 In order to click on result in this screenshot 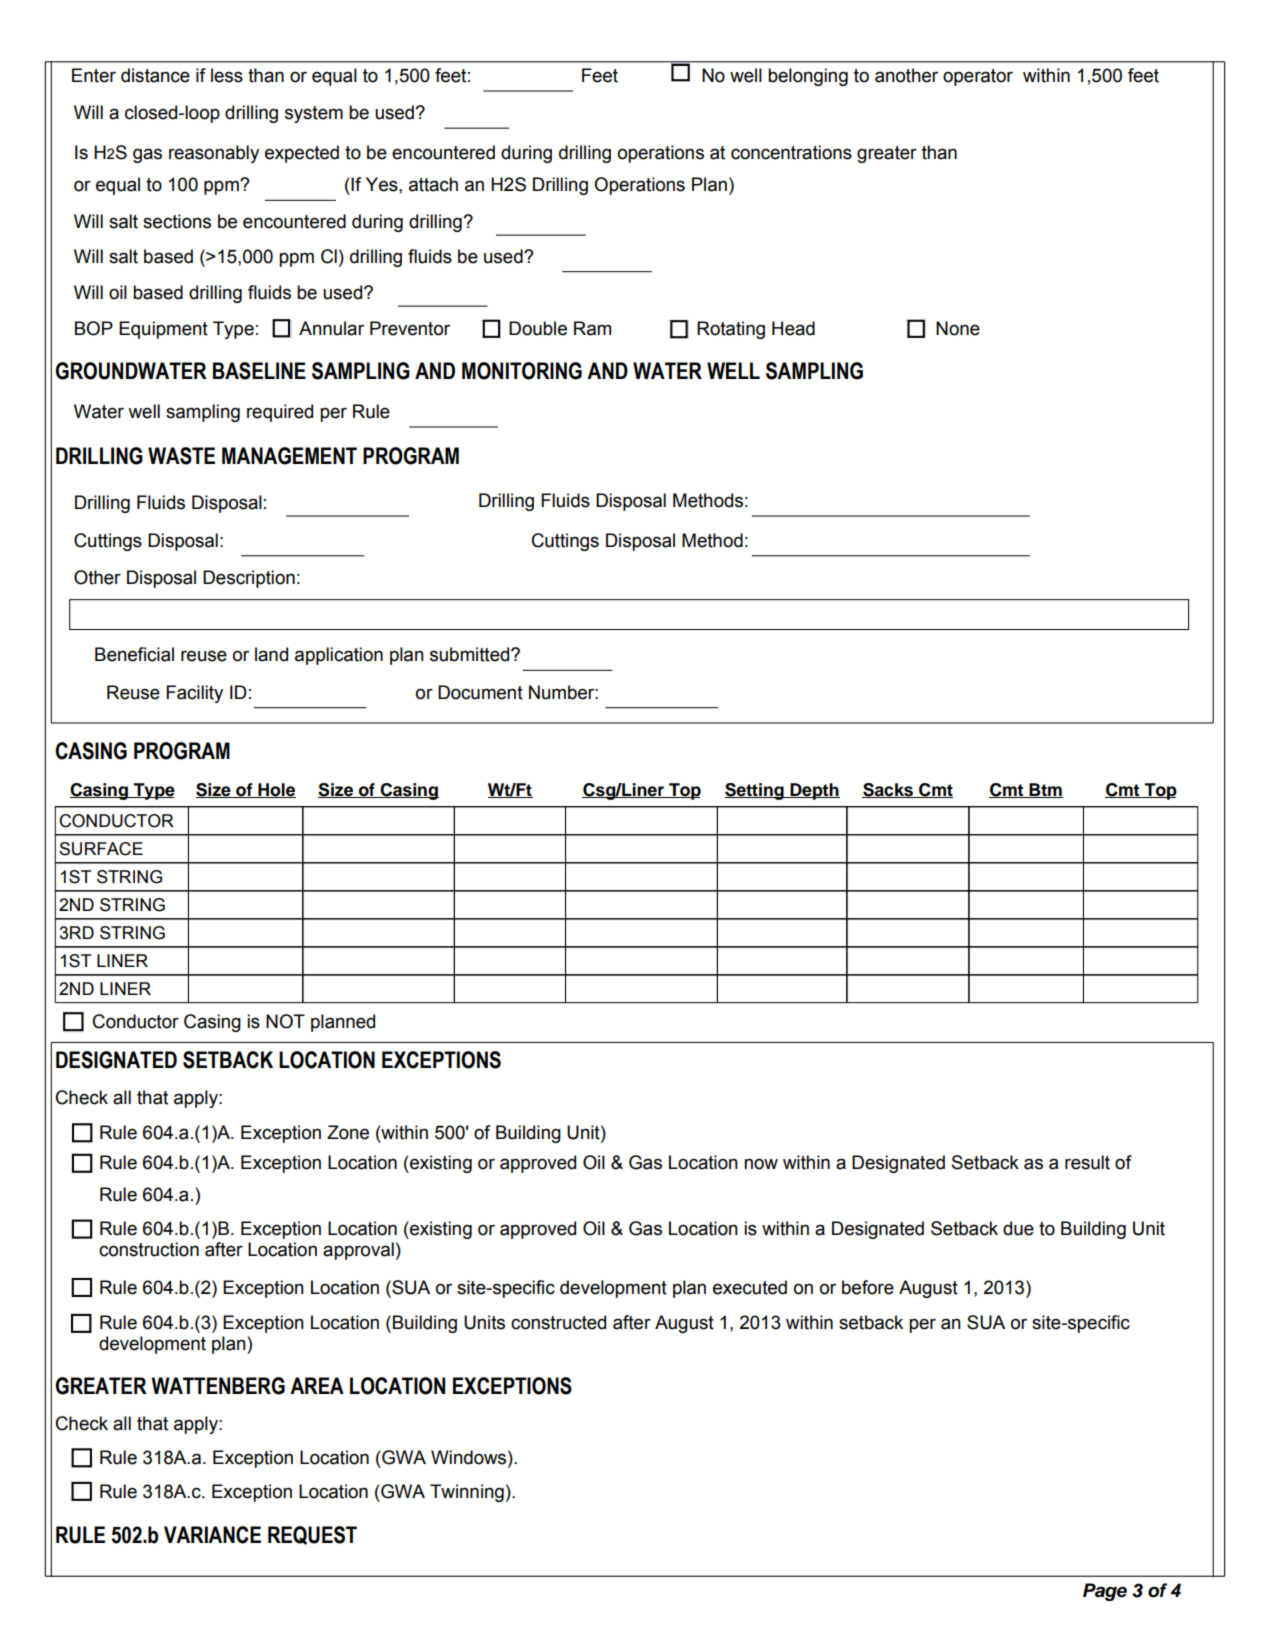, I will do `click(1087, 1162)`.
